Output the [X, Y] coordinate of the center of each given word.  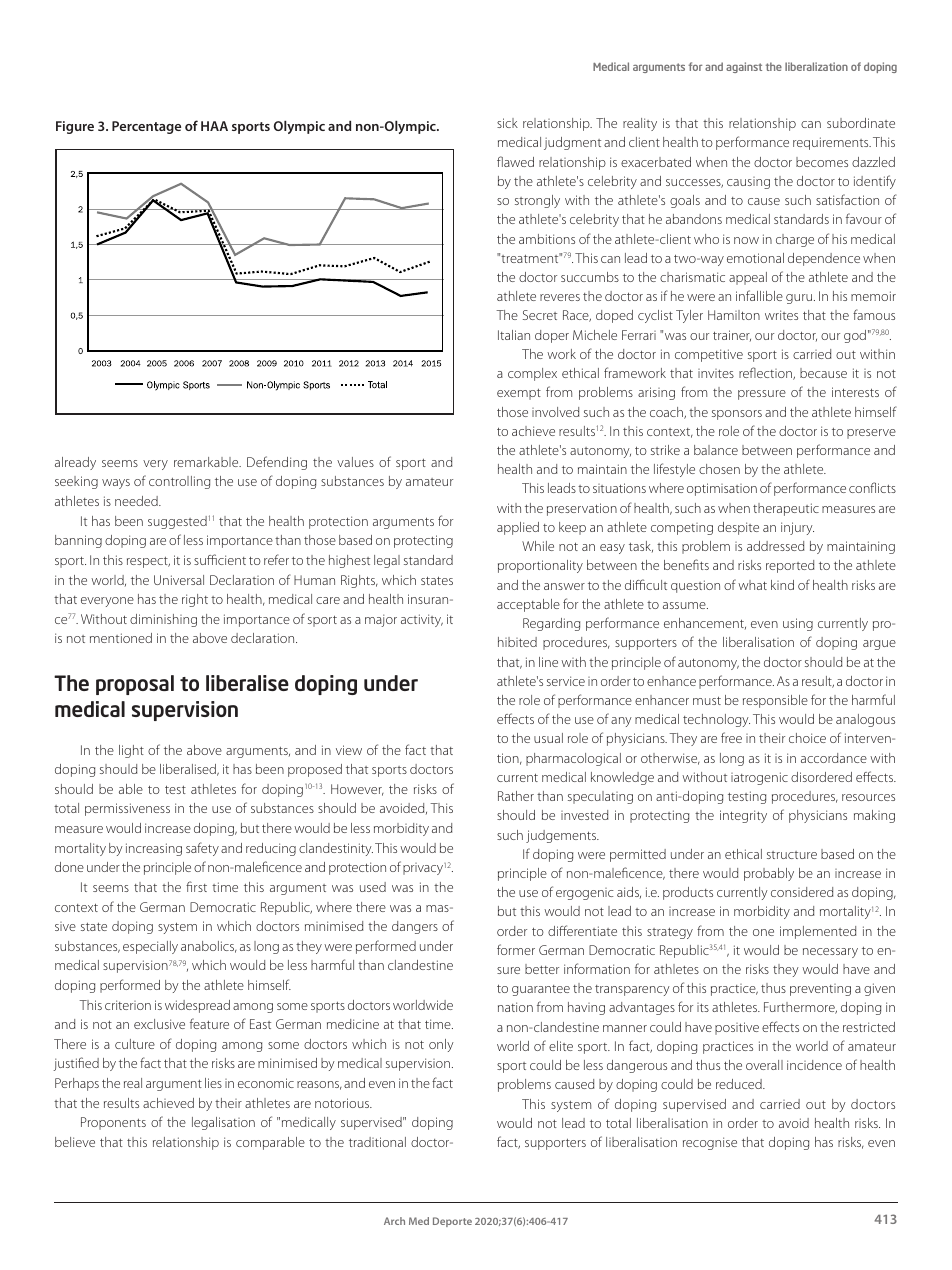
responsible [775, 701]
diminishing [163, 620]
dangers [415, 927]
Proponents [113, 1123]
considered [802, 892]
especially [150, 947]
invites [716, 373]
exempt [519, 394]
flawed [515, 161]
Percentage [146, 127]
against [744, 67]
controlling [179, 482]
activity [422, 620]
